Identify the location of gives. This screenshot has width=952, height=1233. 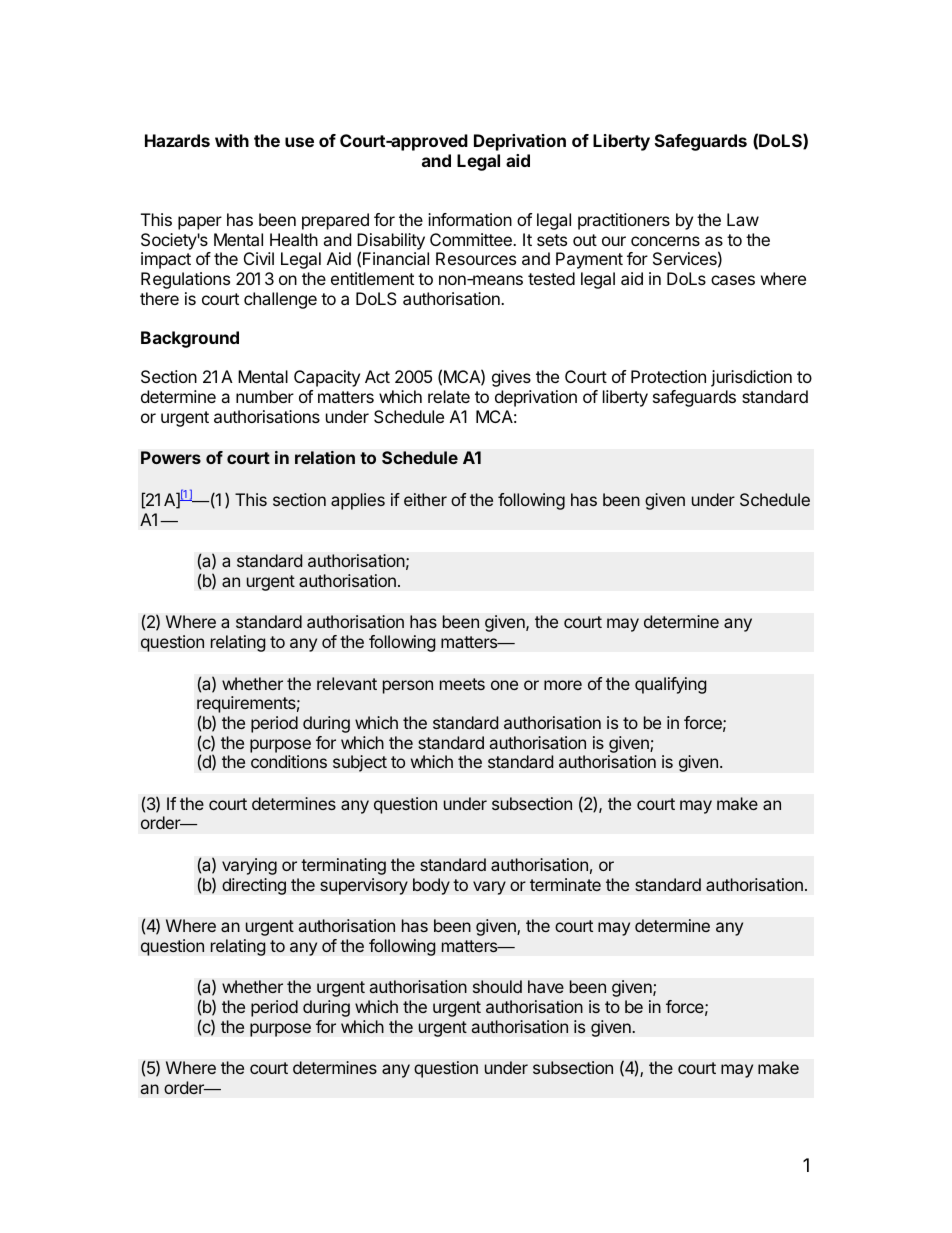
(511, 378).
